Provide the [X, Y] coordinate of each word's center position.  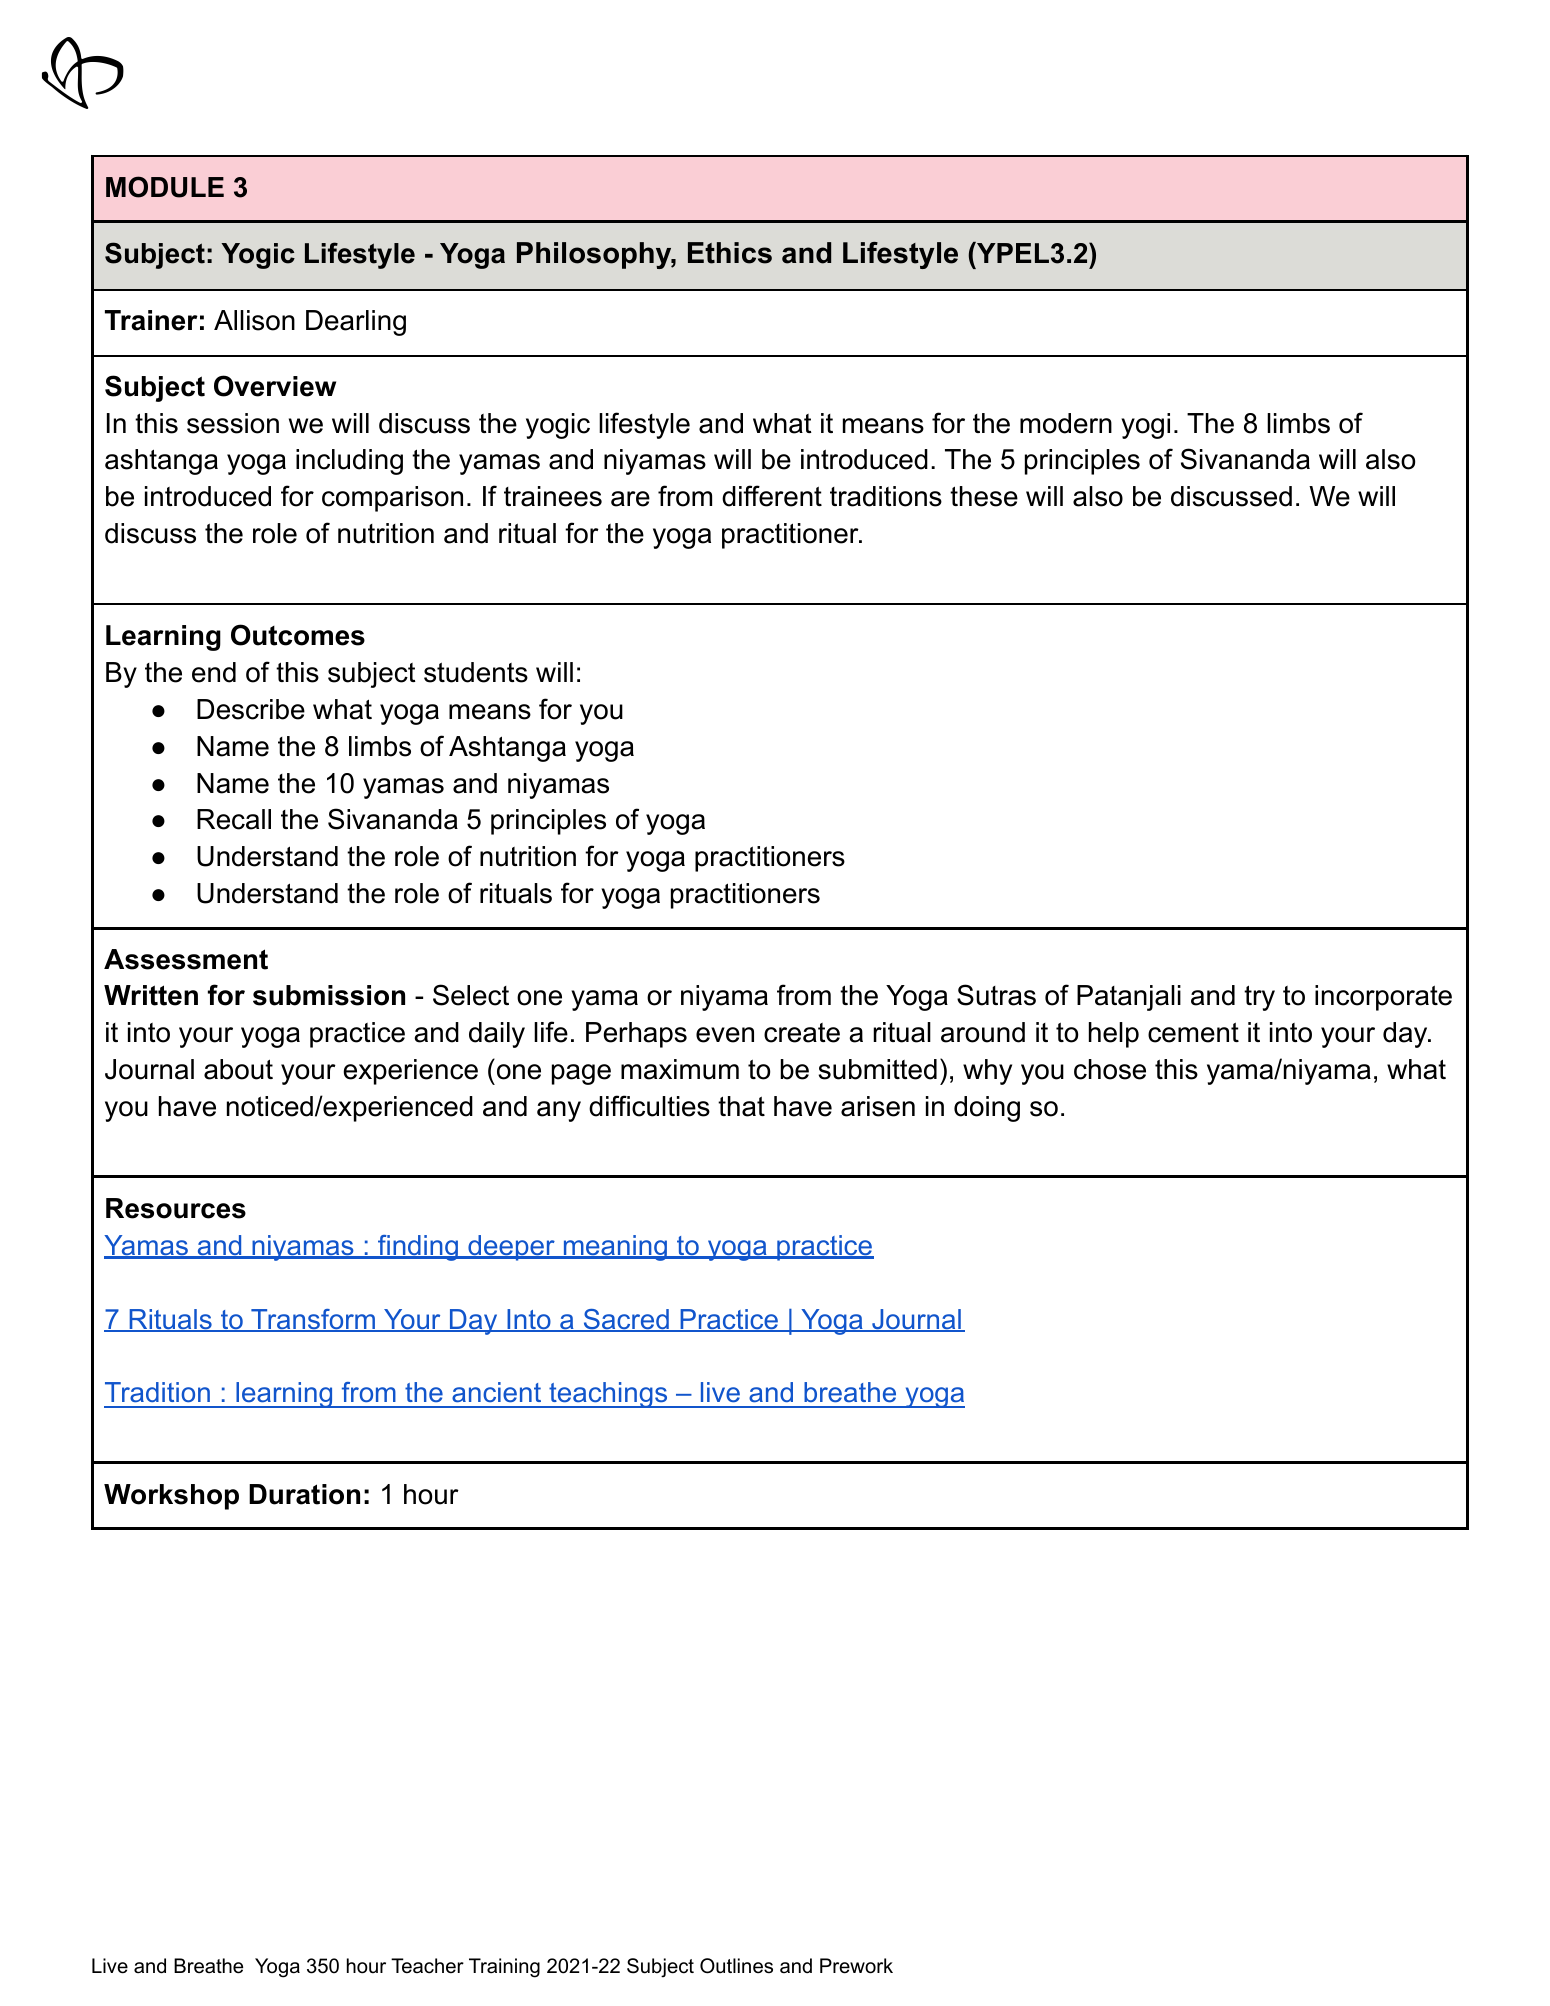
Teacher [427, 1966]
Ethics [730, 253]
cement [1193, 1032]
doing [987, 1109]
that [741, 1106]
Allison [254, 320]
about [238, 1069]
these [984, 496]
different [772, 496]
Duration [304, 1494]
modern [1066, 423]
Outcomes [298, 635]
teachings [608, 1395]
